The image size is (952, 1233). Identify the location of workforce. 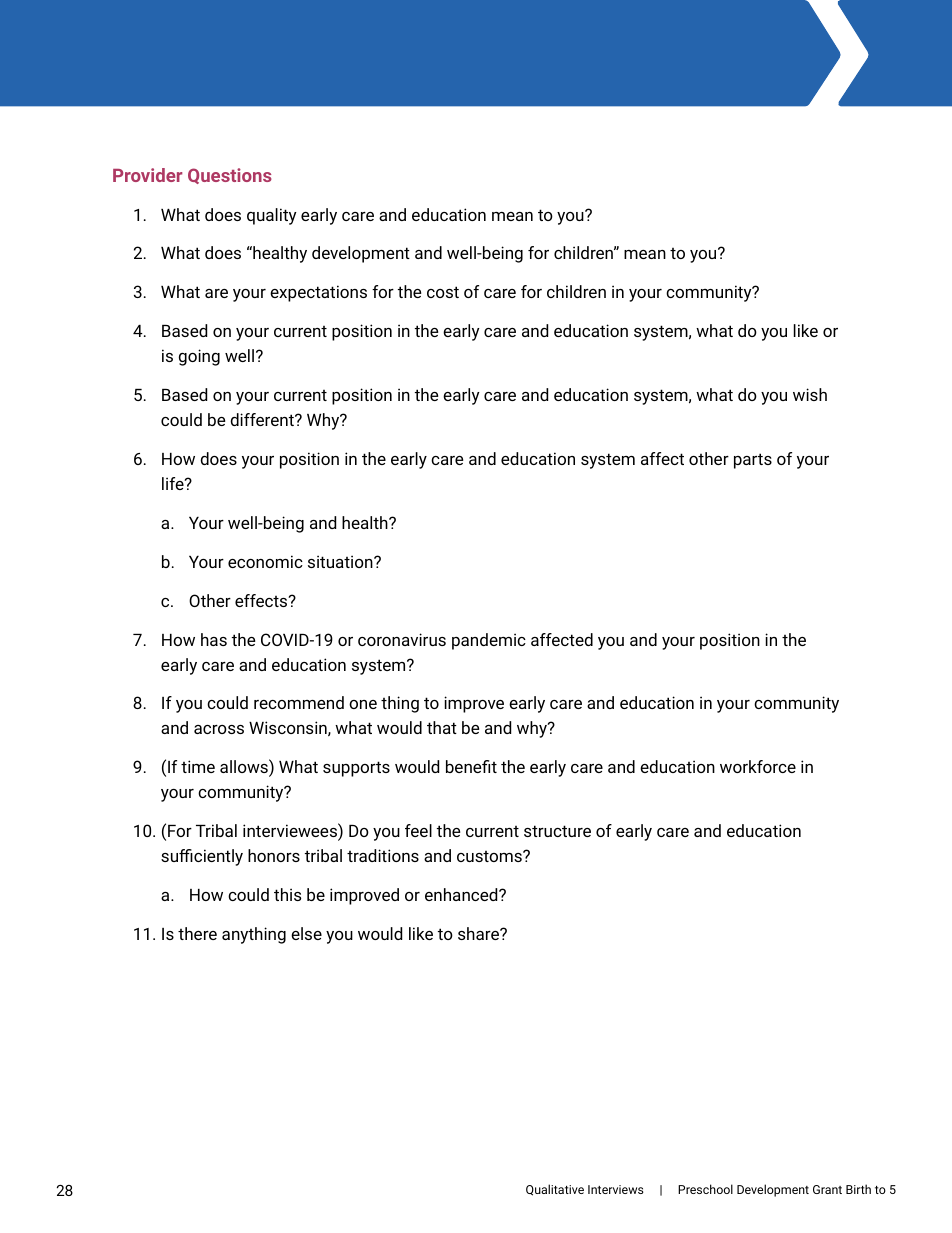
(758, 766).
